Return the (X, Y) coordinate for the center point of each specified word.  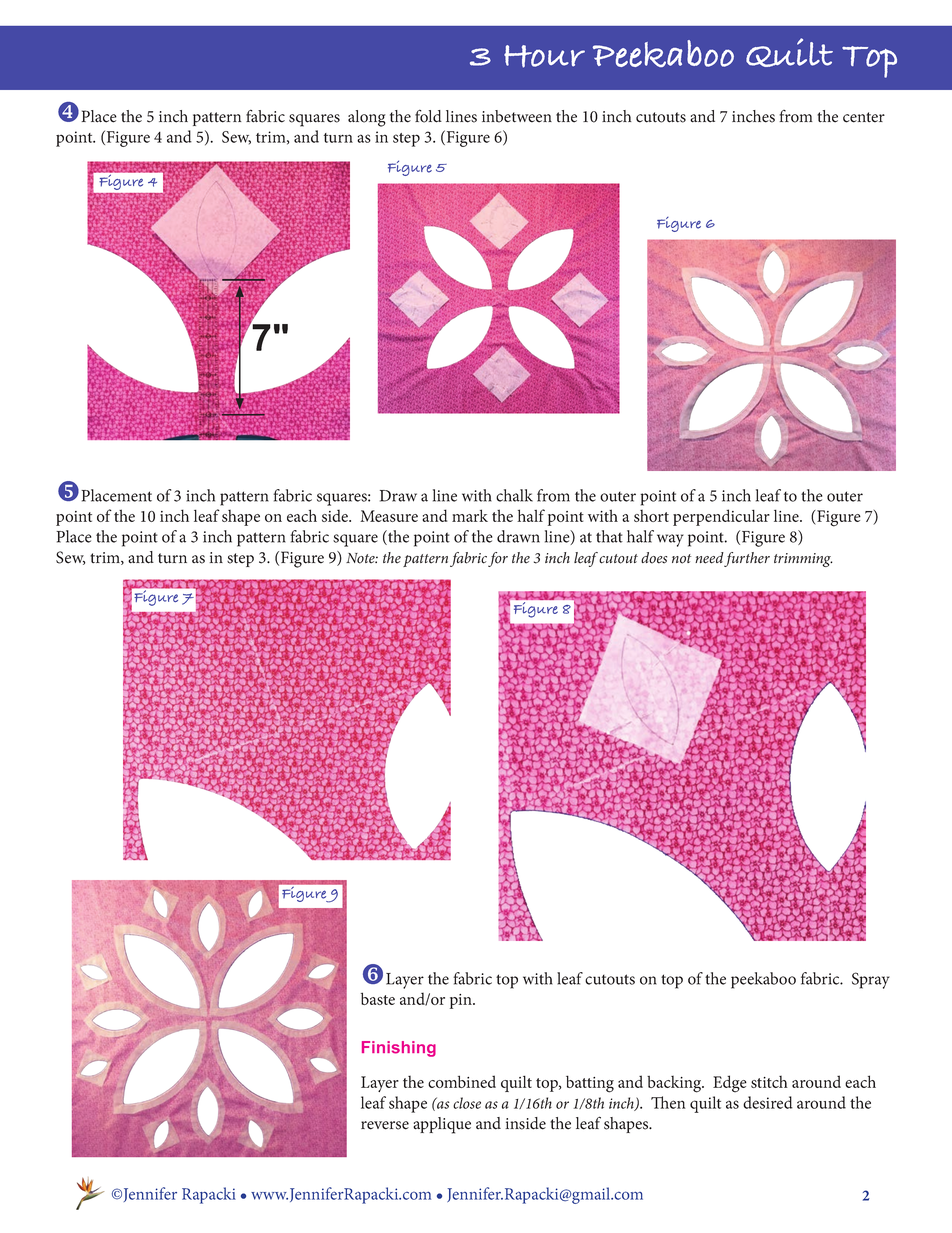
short (651, 516)
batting (590, 1084)
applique (442, 1125)
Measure (389, 516)
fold (428, 116)
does (654, 558)
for (498, 559)
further (746, 559)
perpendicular (721, 517)
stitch (769, 1082)
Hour (544, 56)
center (864, 117)
